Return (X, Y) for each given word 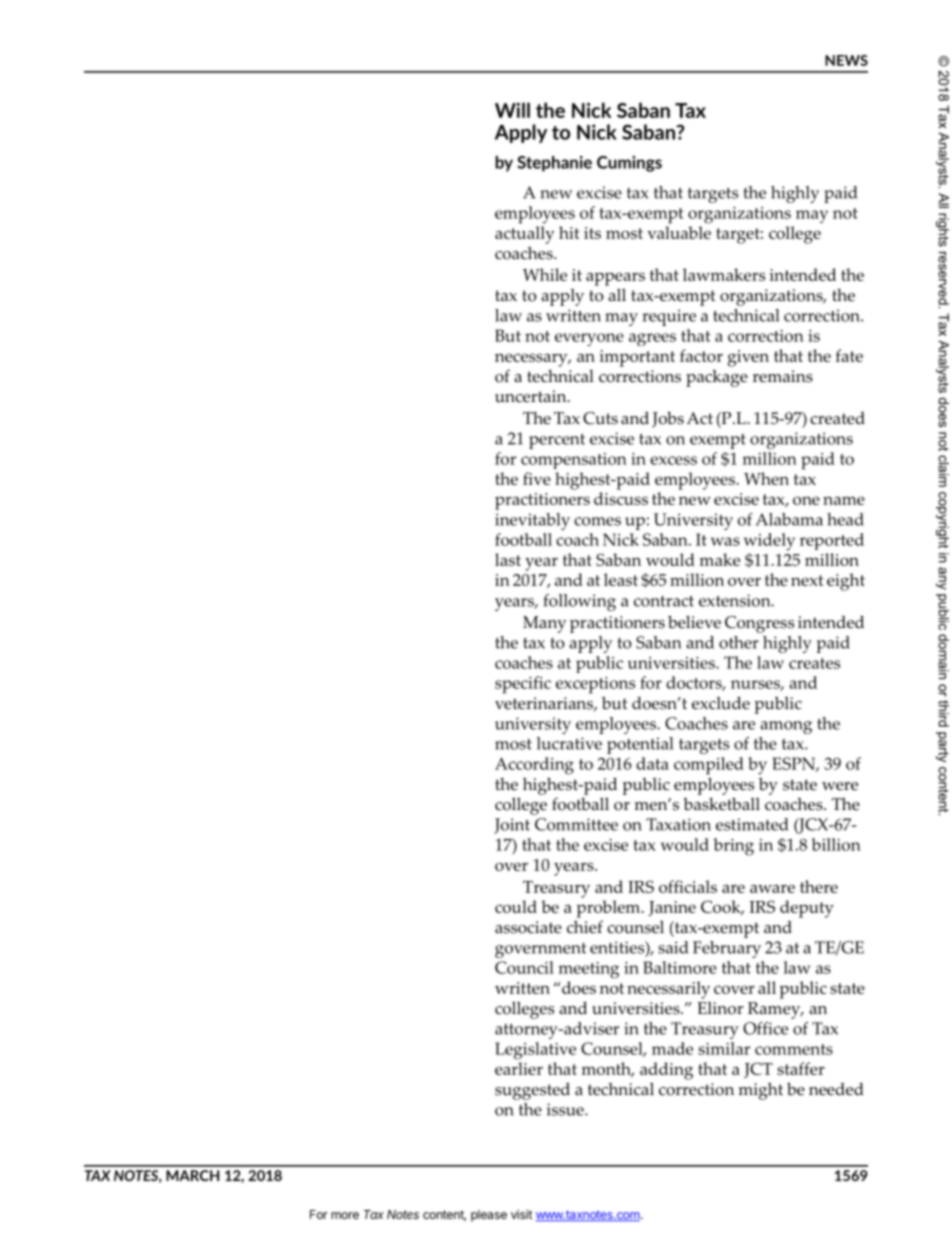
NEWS (846, 60)
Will (512, 110)
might (761, 1091)
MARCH (192, 1175)
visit (522, 1214)
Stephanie (554, 164)
